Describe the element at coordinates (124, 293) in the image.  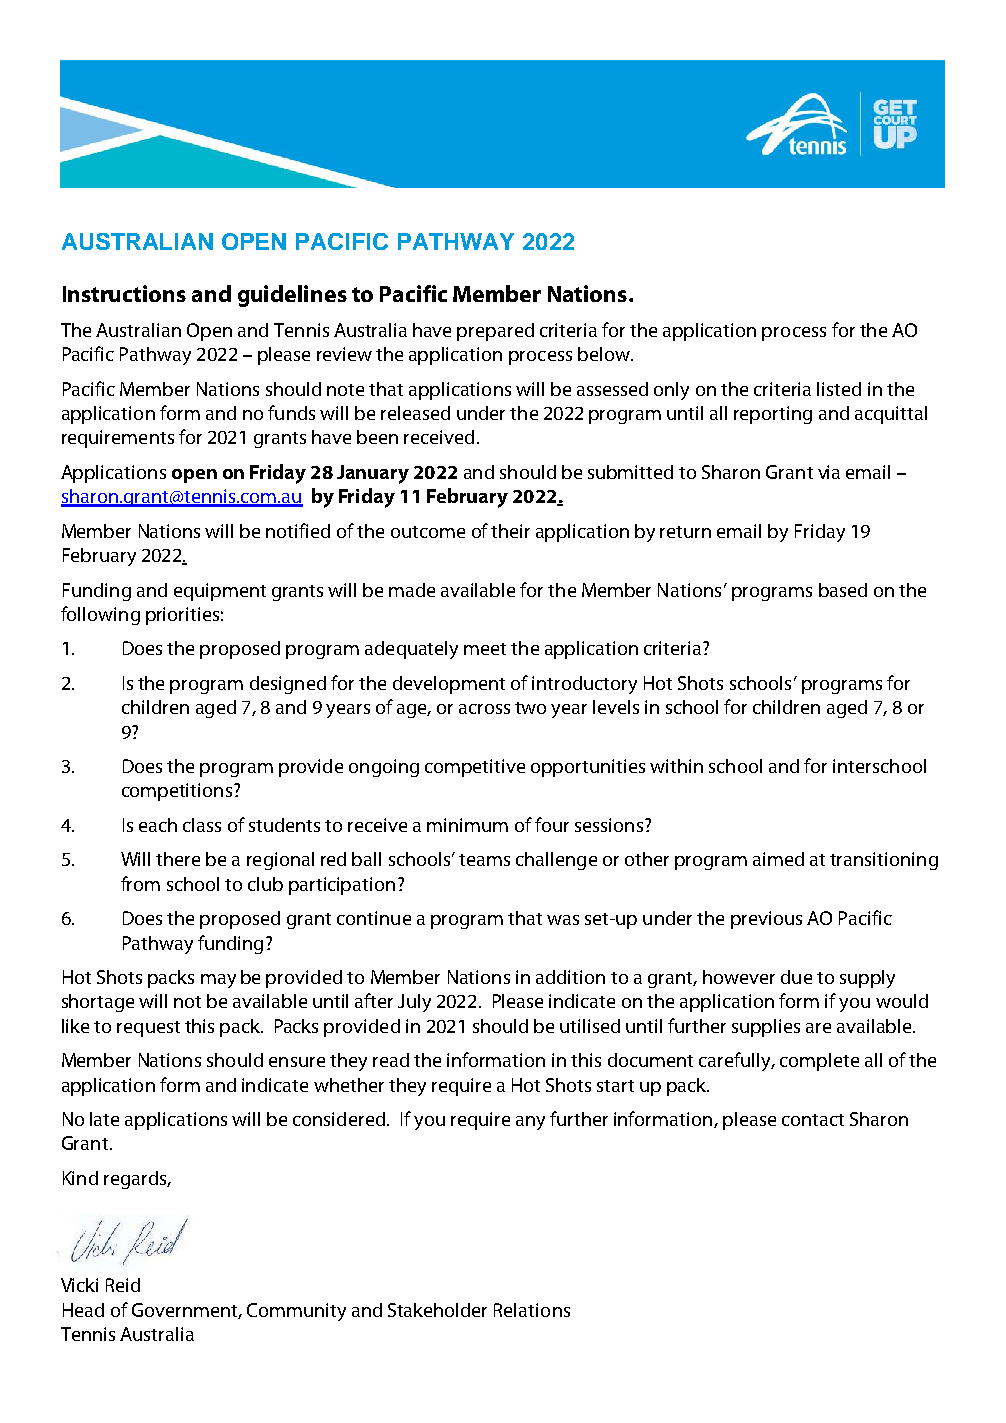
I see `Instructions` at that location.
